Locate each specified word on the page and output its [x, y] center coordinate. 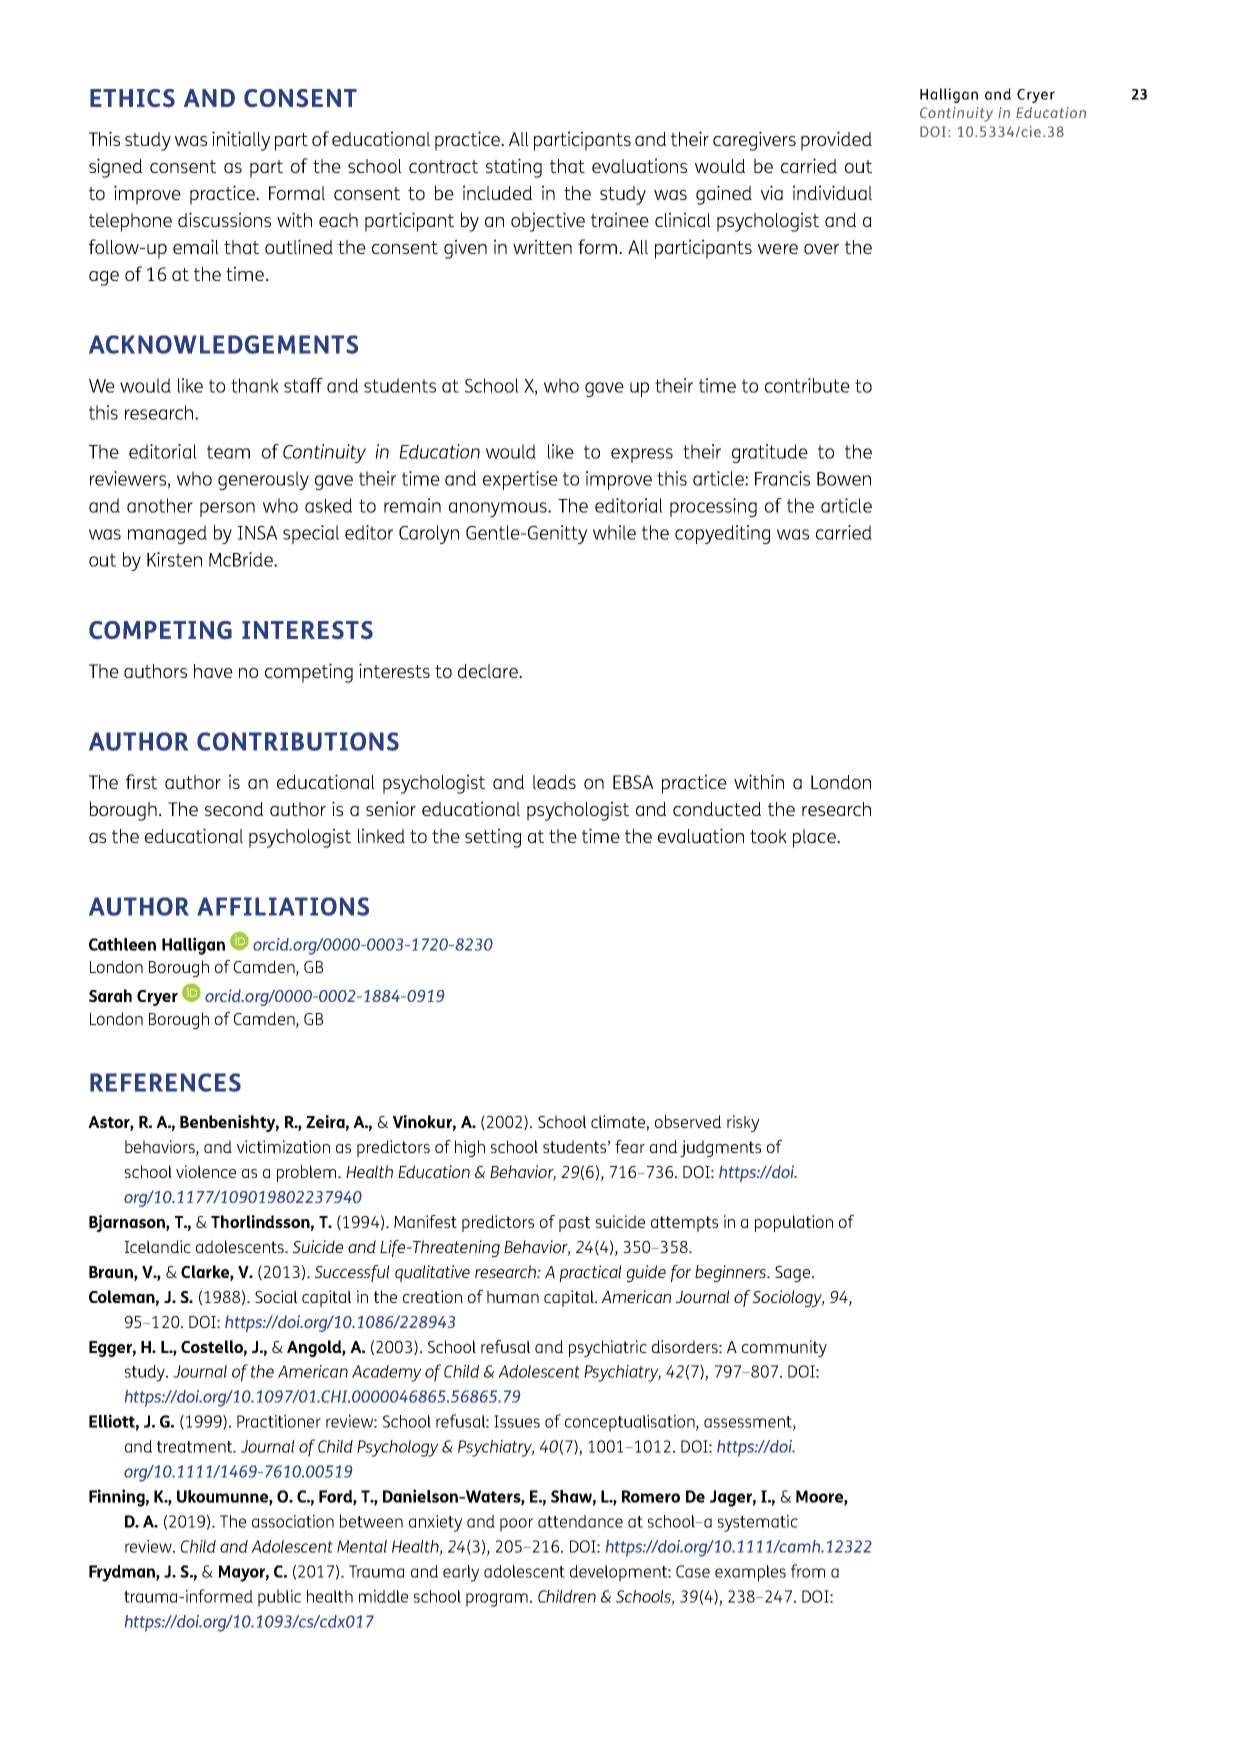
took [768, 836]
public [279, 1598]
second [234, 809]
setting [493, 838]
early [461, 1573]
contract [443, 166]
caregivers [754, 141]
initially [241, 141]
